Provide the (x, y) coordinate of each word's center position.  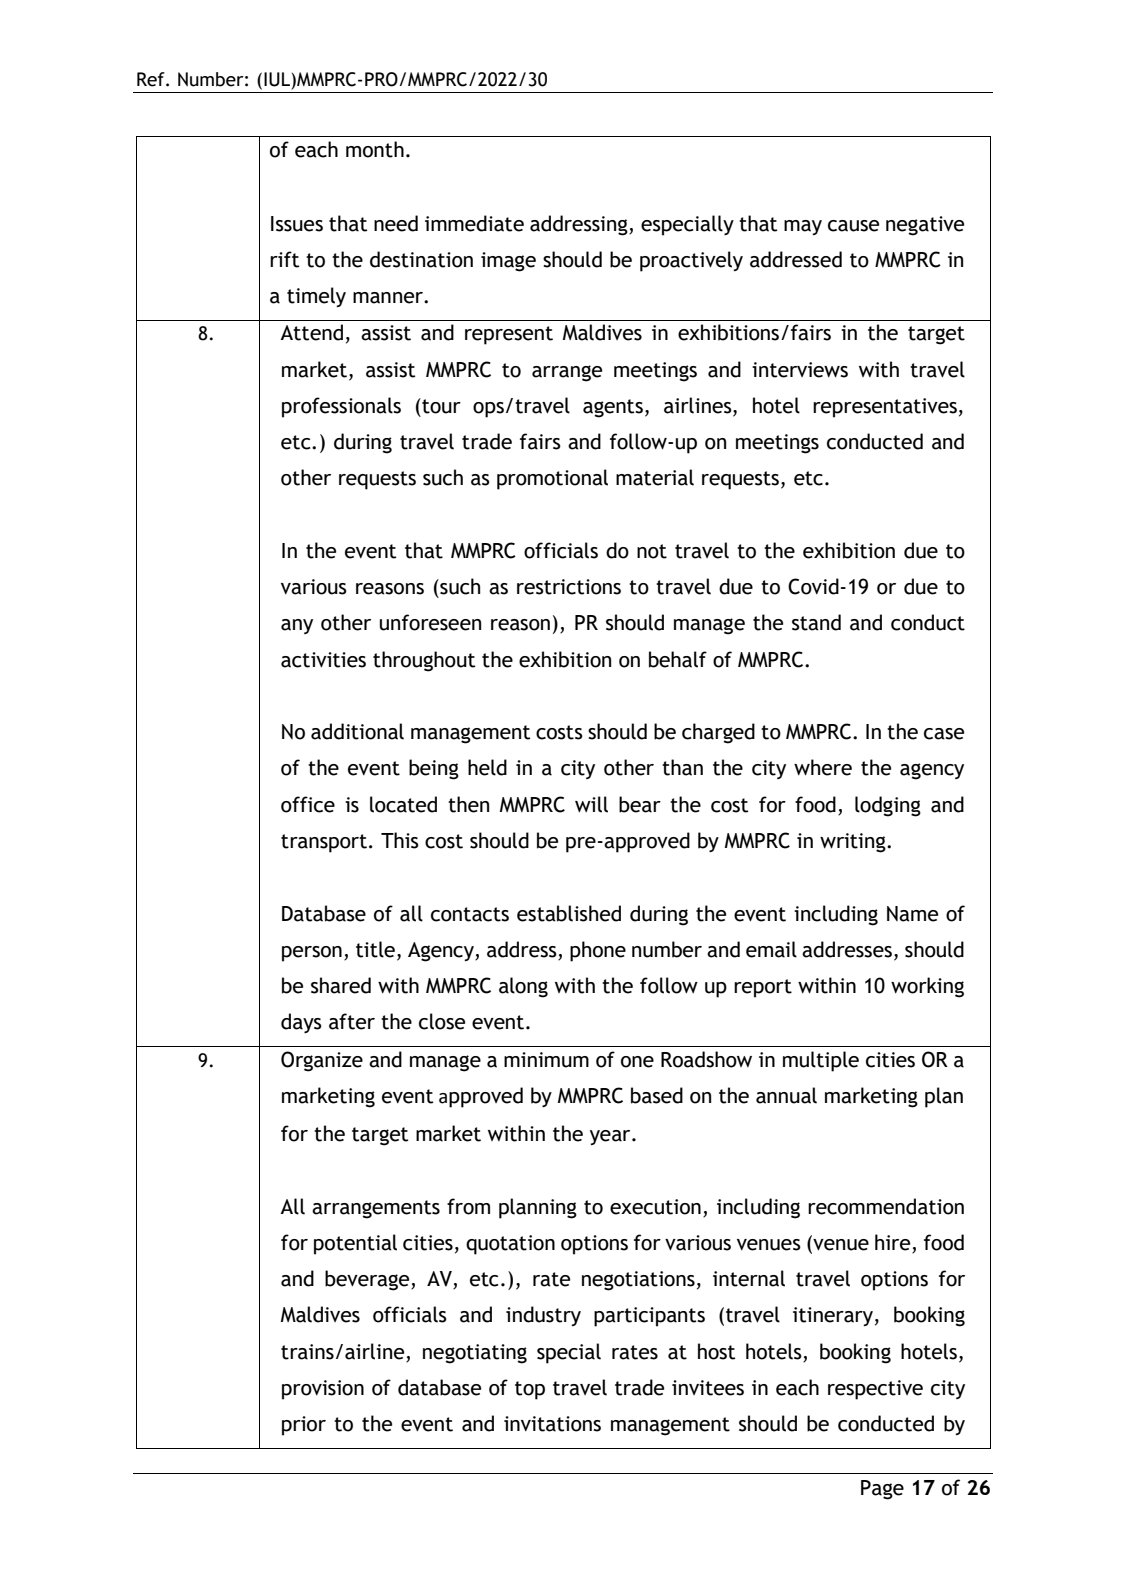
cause (853, 226)
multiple (821, 1061)
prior (304, 1426)
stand (816, 622)
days (301, 1023)
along (523, 987)
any (297, 626)
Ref (152, 79)
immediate (474, 223)
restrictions (569, 587)
